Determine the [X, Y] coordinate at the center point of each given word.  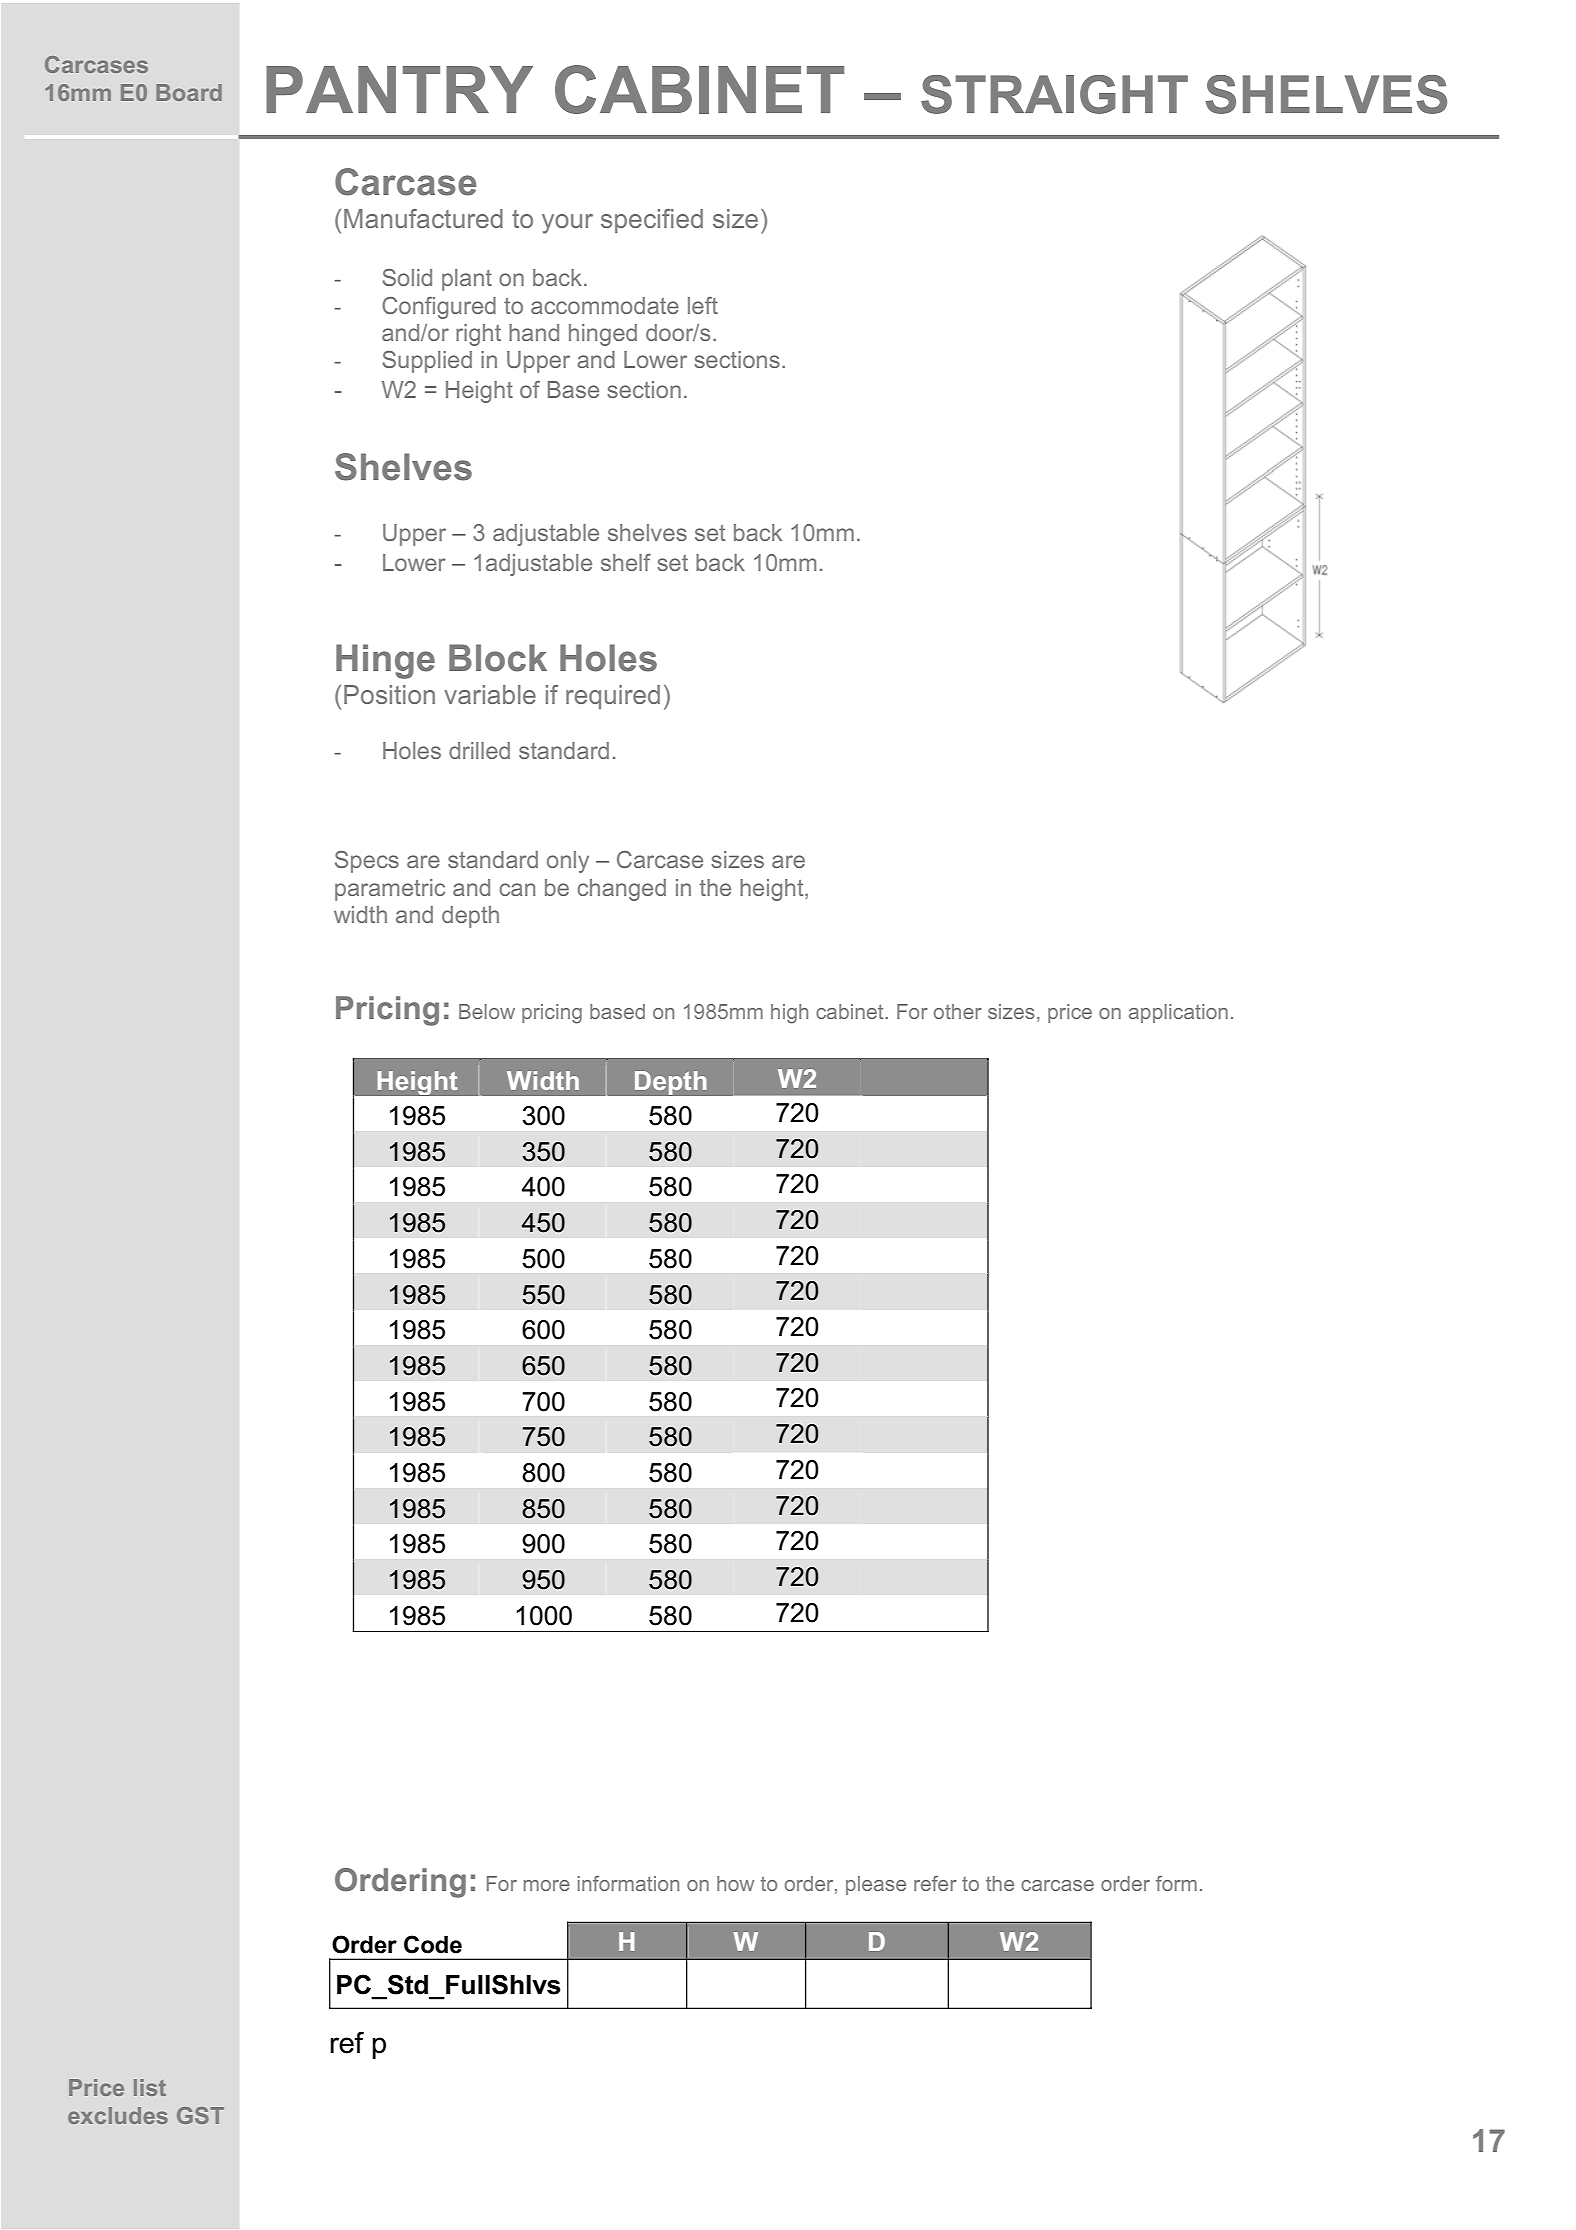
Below [487, 1011]
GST [200, 2115]
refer [935, 1883]
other [958, 1011]
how [735, 1883]
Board [189, 92]
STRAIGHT [1054, 94]
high [789, 1014]
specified [652, 221]
